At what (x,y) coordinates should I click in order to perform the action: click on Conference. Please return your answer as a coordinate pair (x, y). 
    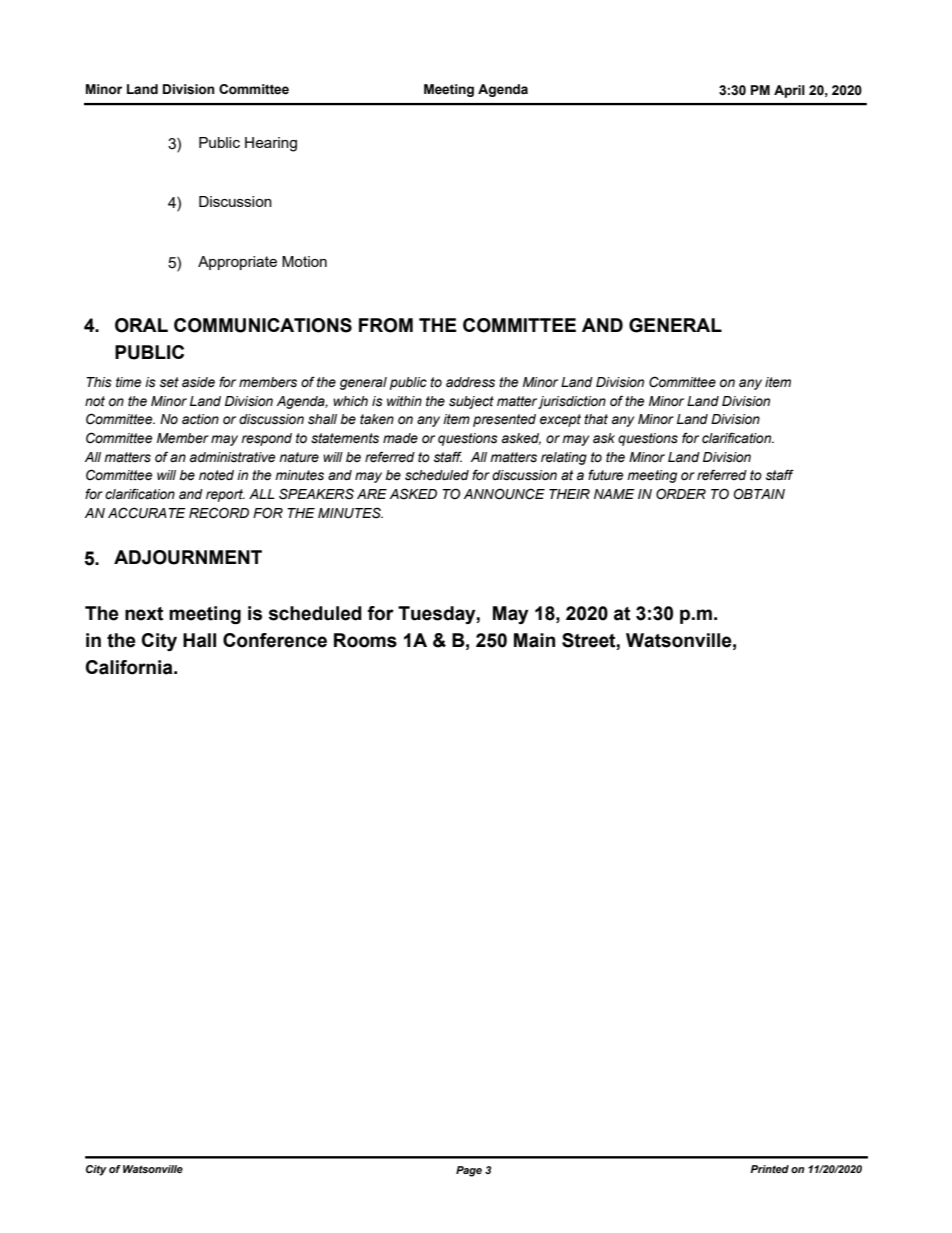
    Looking at the image, I should click on (275, 640).
